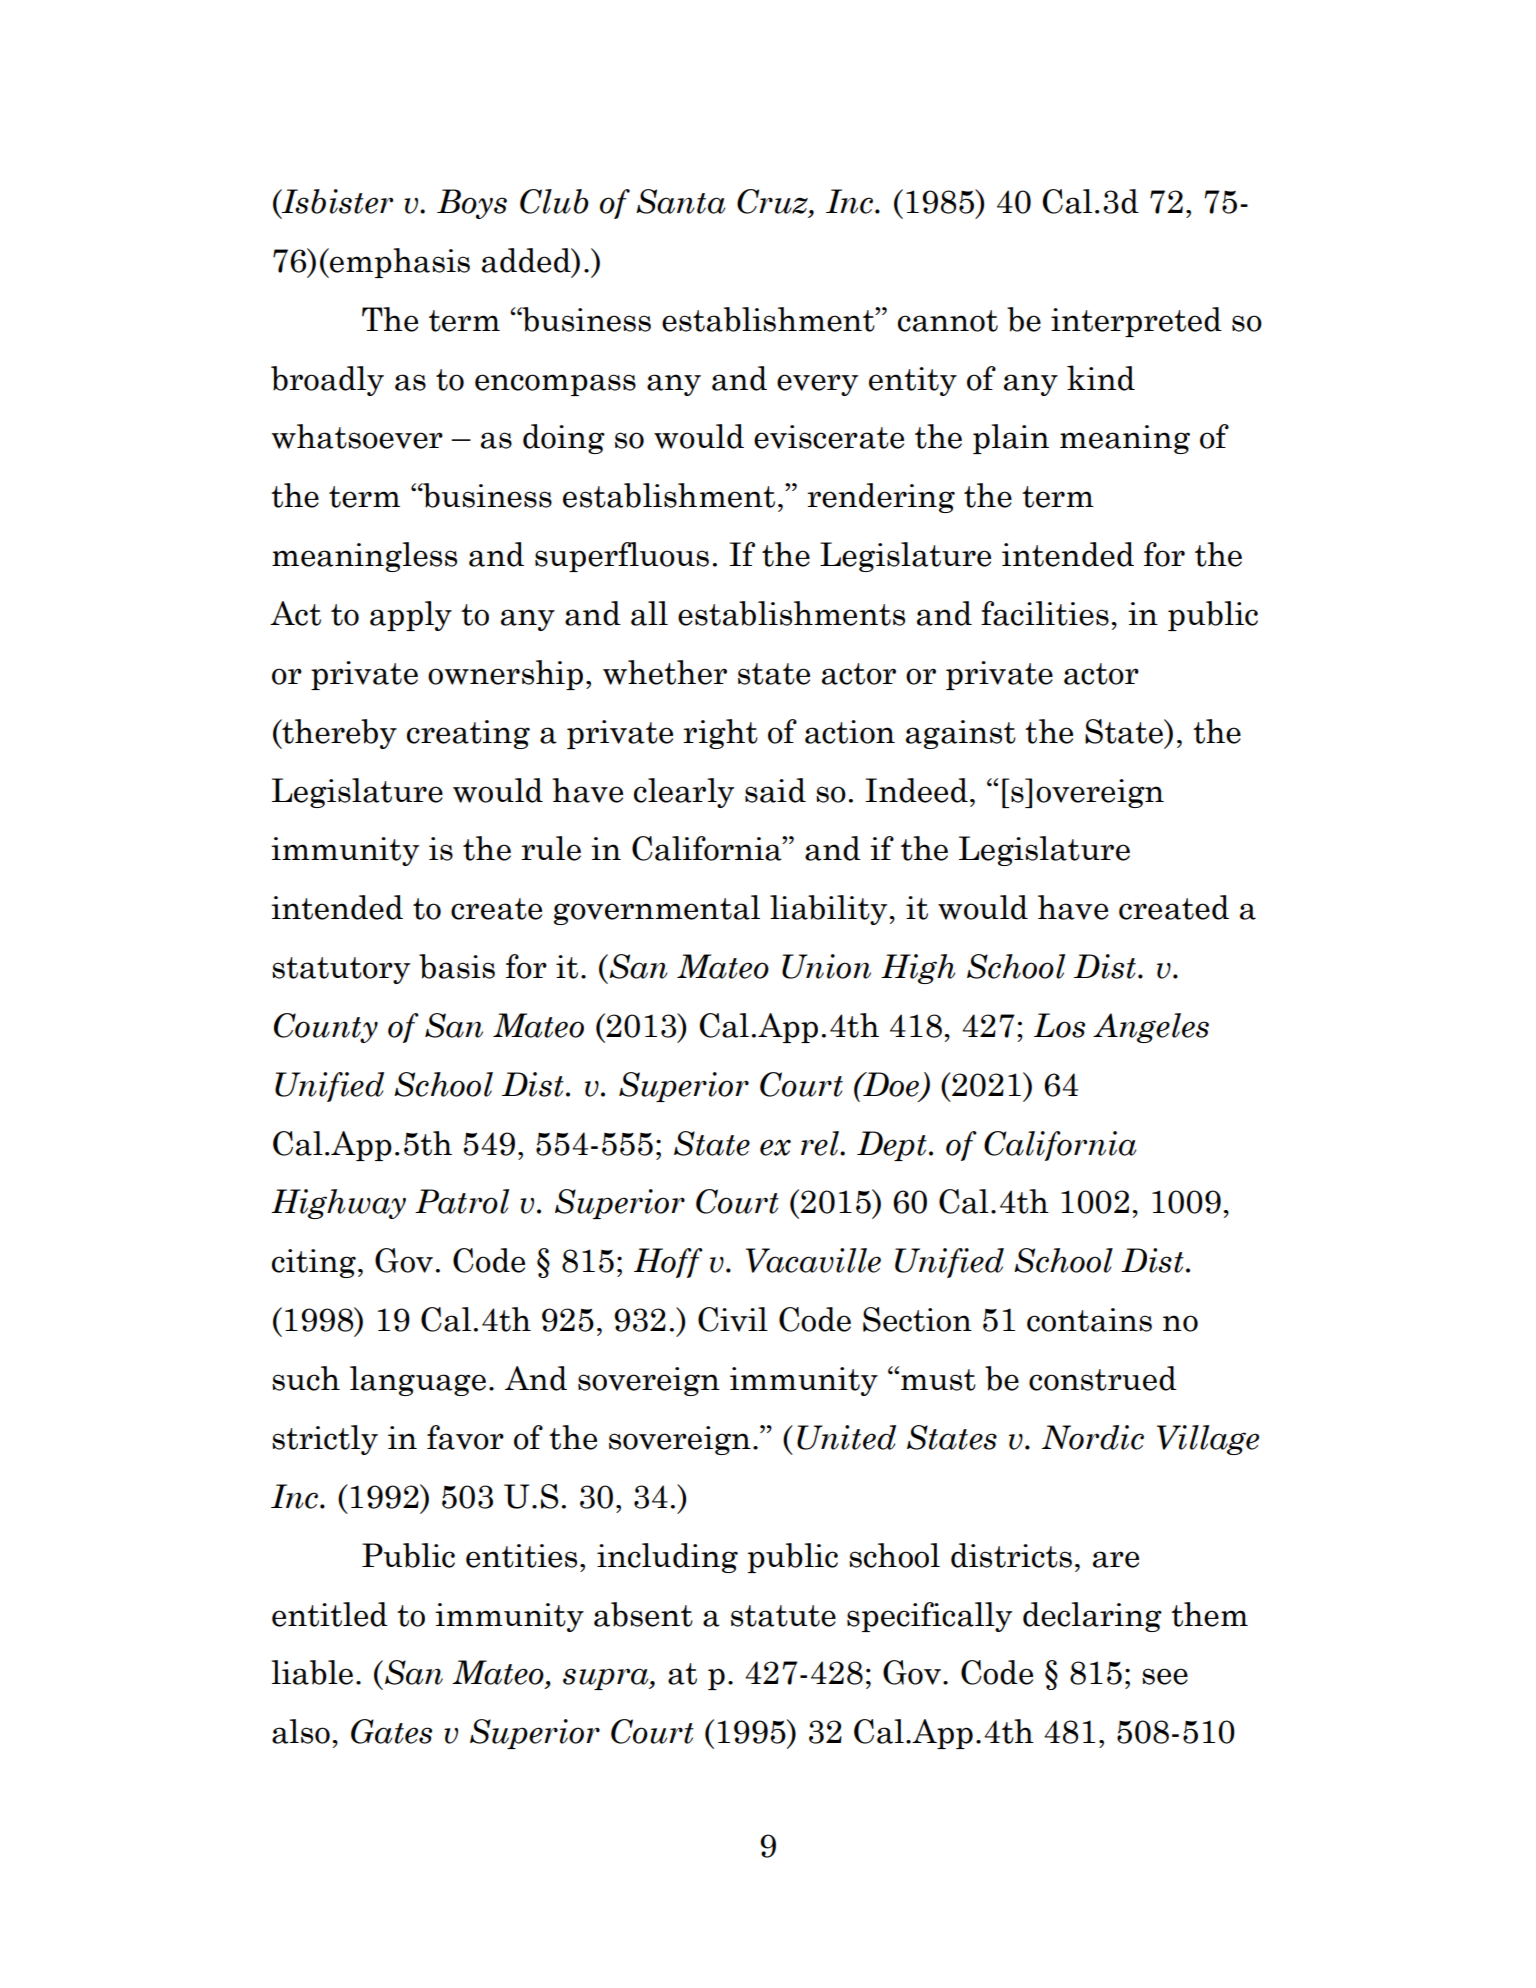 The width and height of the page is (1536, 1988). I want to click on Boys, so click(472, 204).
